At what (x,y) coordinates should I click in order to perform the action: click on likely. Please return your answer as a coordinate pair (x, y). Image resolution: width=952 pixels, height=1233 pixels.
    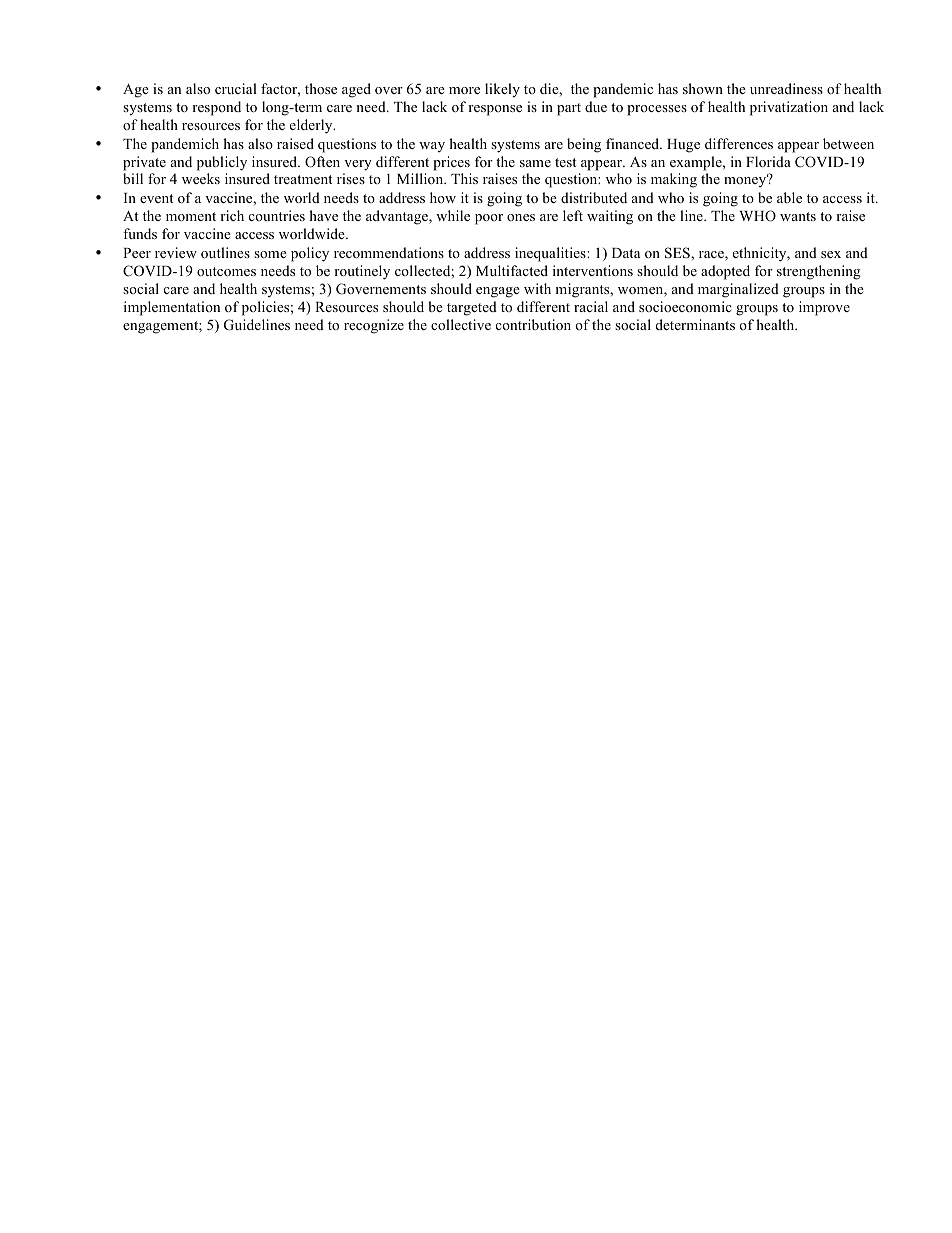
    Looking at the image, I should click on (502, 90).
